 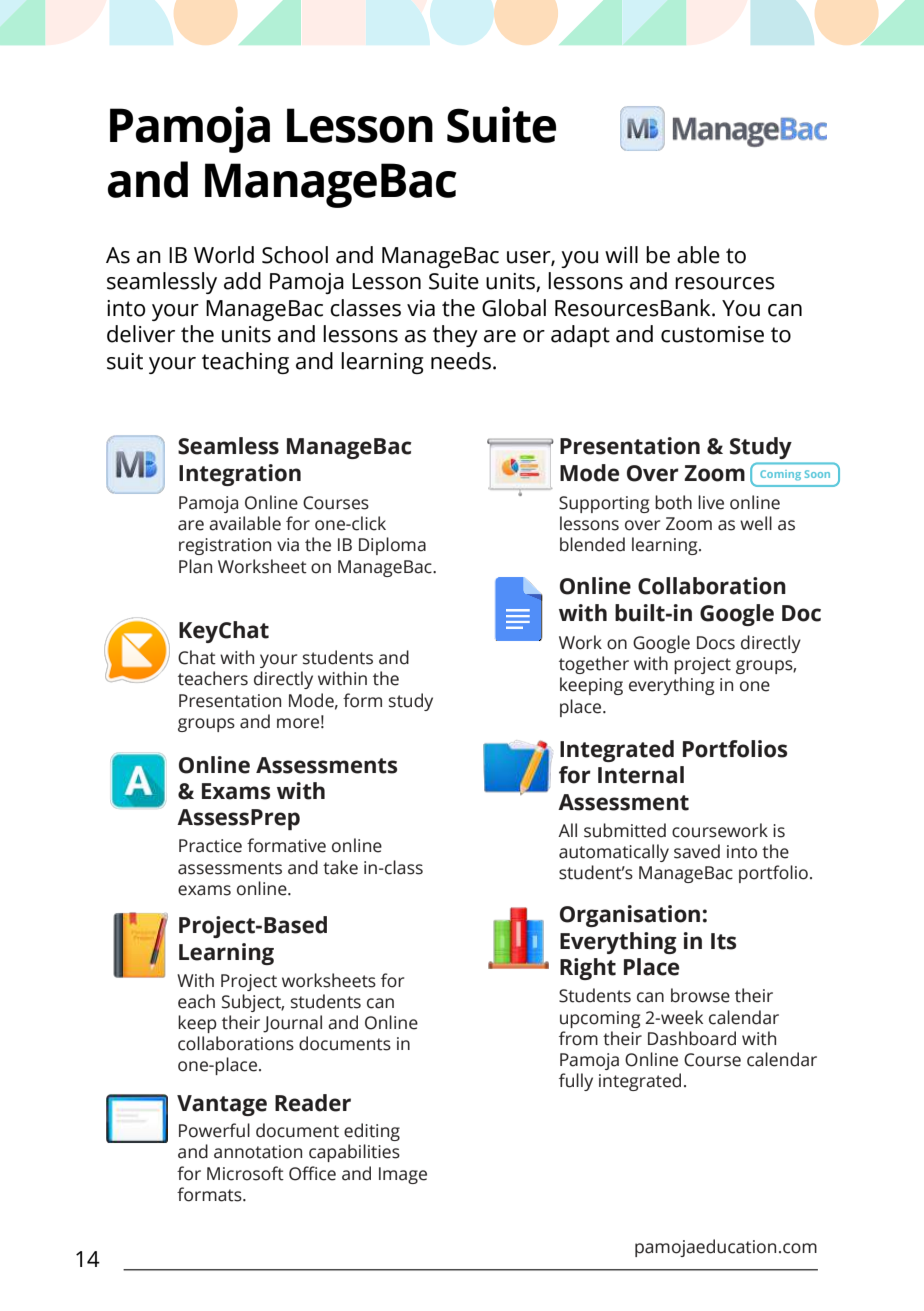 What do you see at coordinates (697, 851) in the screenshot?
I see `saved` at bounding box center [697, 851].
